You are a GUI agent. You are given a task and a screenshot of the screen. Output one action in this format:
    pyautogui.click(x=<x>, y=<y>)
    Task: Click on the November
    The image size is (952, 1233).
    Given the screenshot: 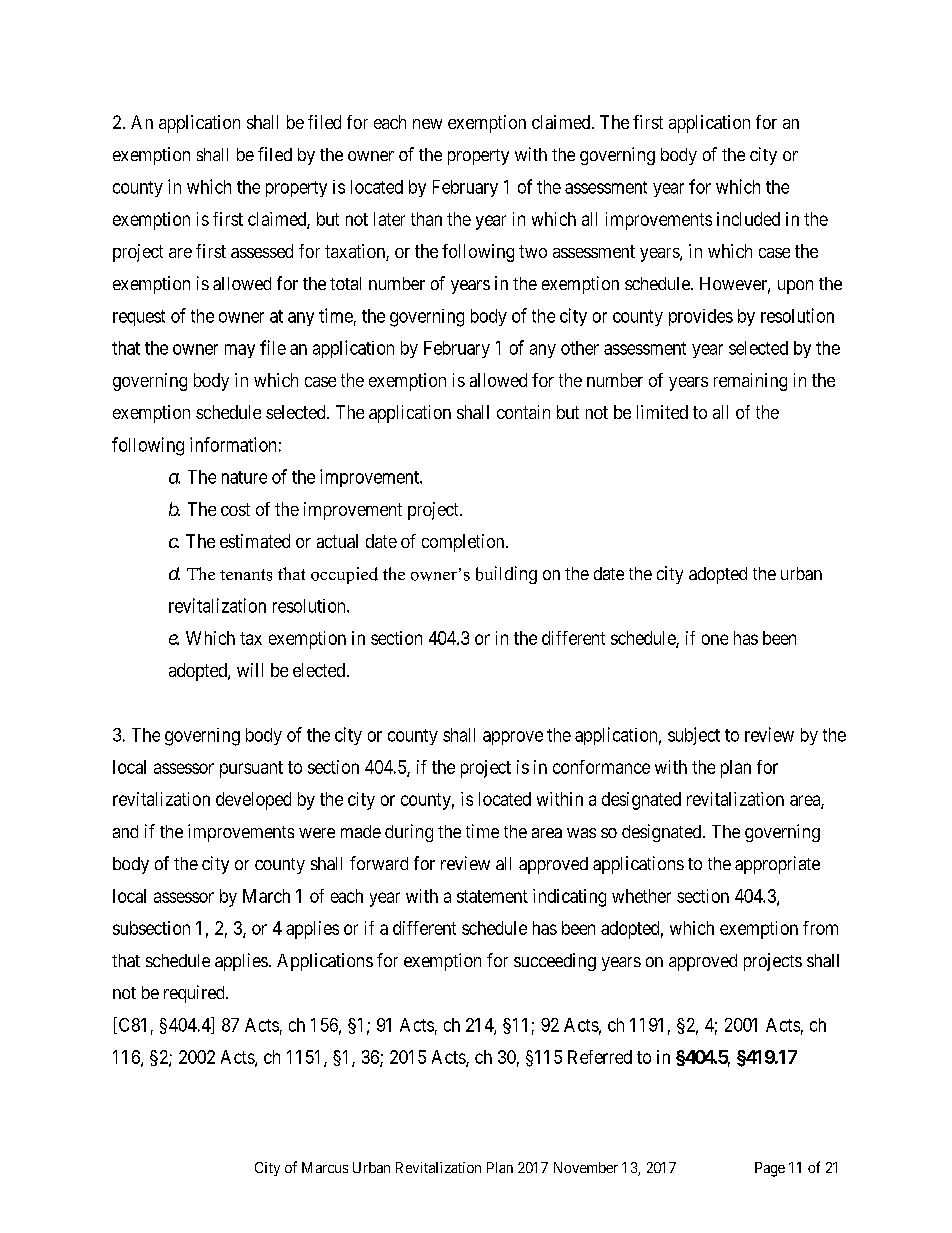 What is the action you would take?
    pyautogui.click(x=586, y=1167)
